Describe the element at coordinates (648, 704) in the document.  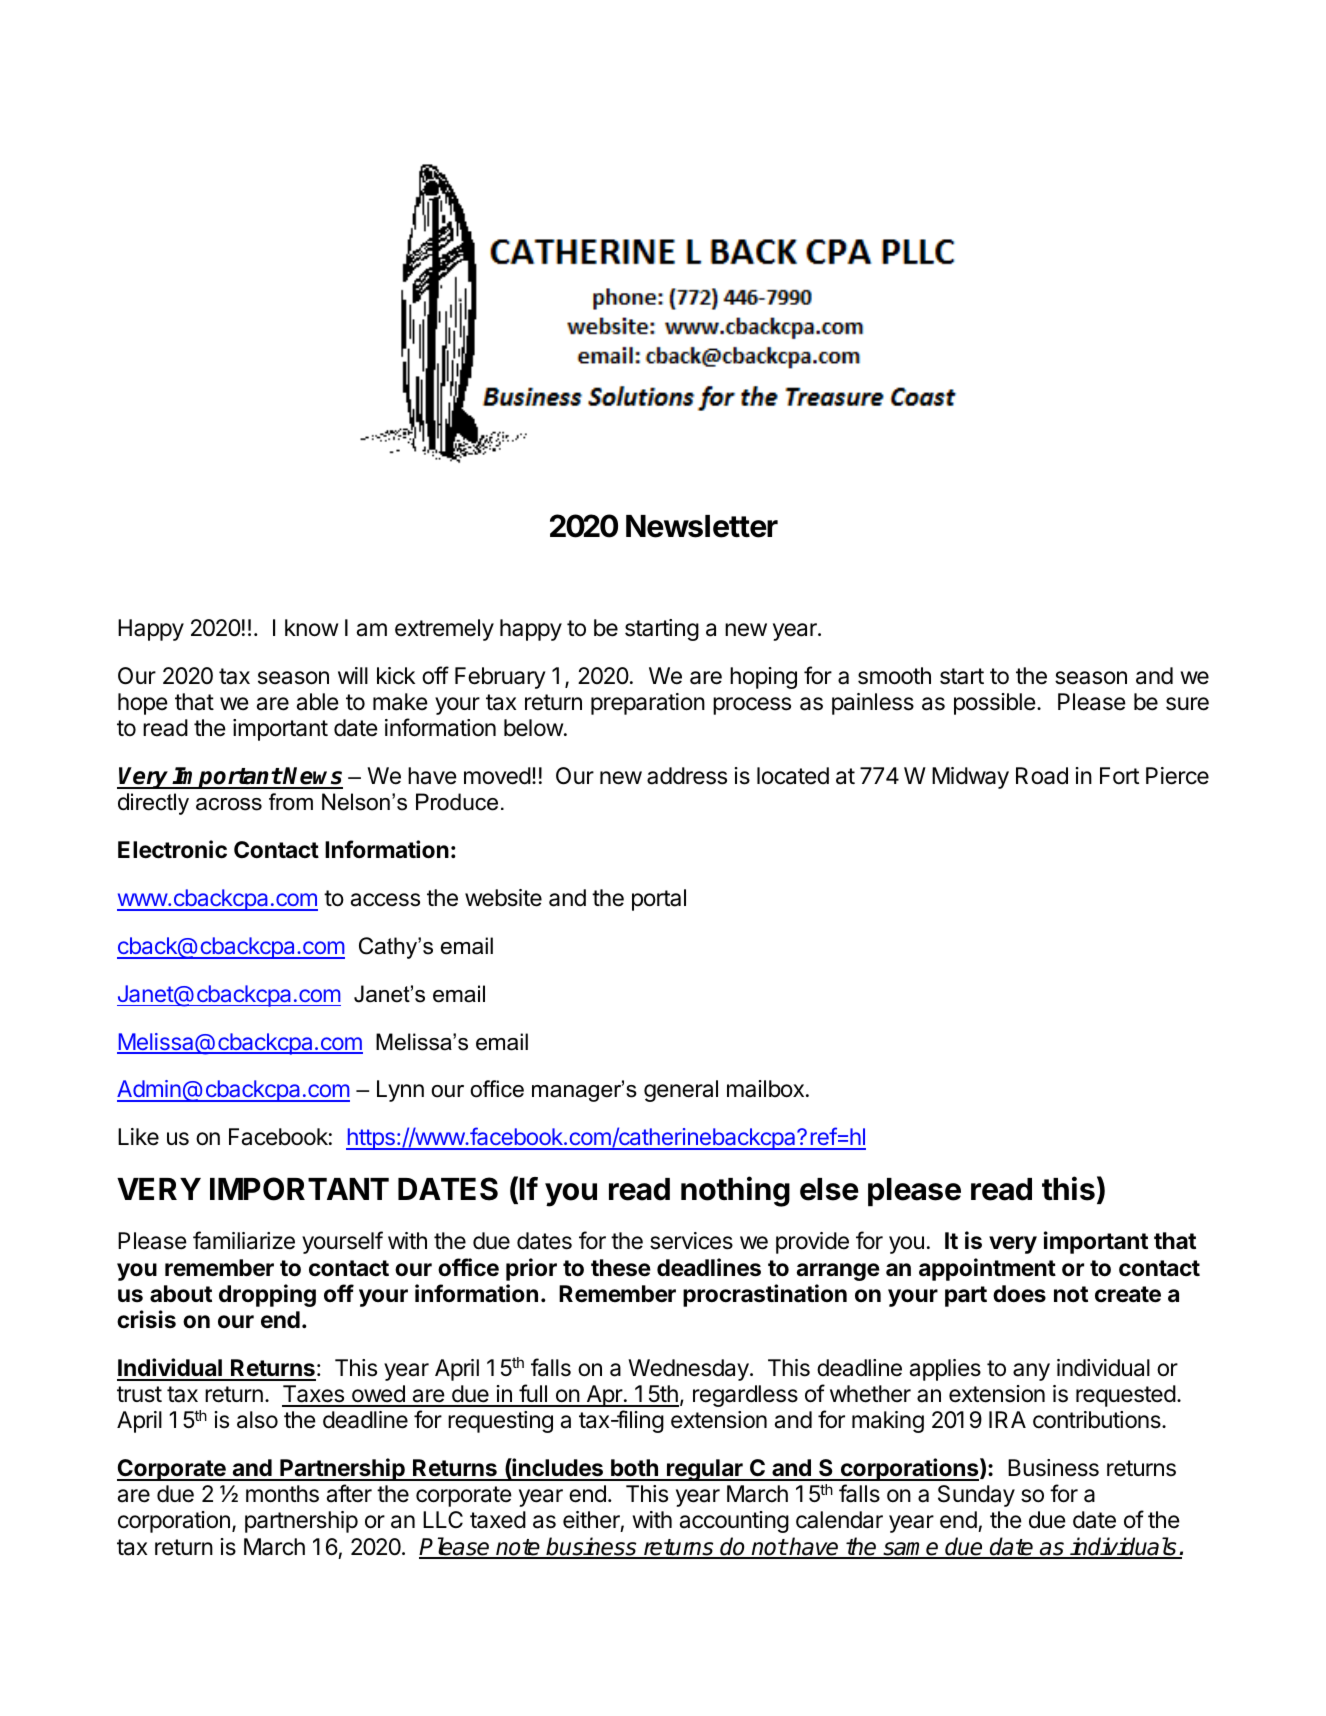
I see `preparation` at that location.
